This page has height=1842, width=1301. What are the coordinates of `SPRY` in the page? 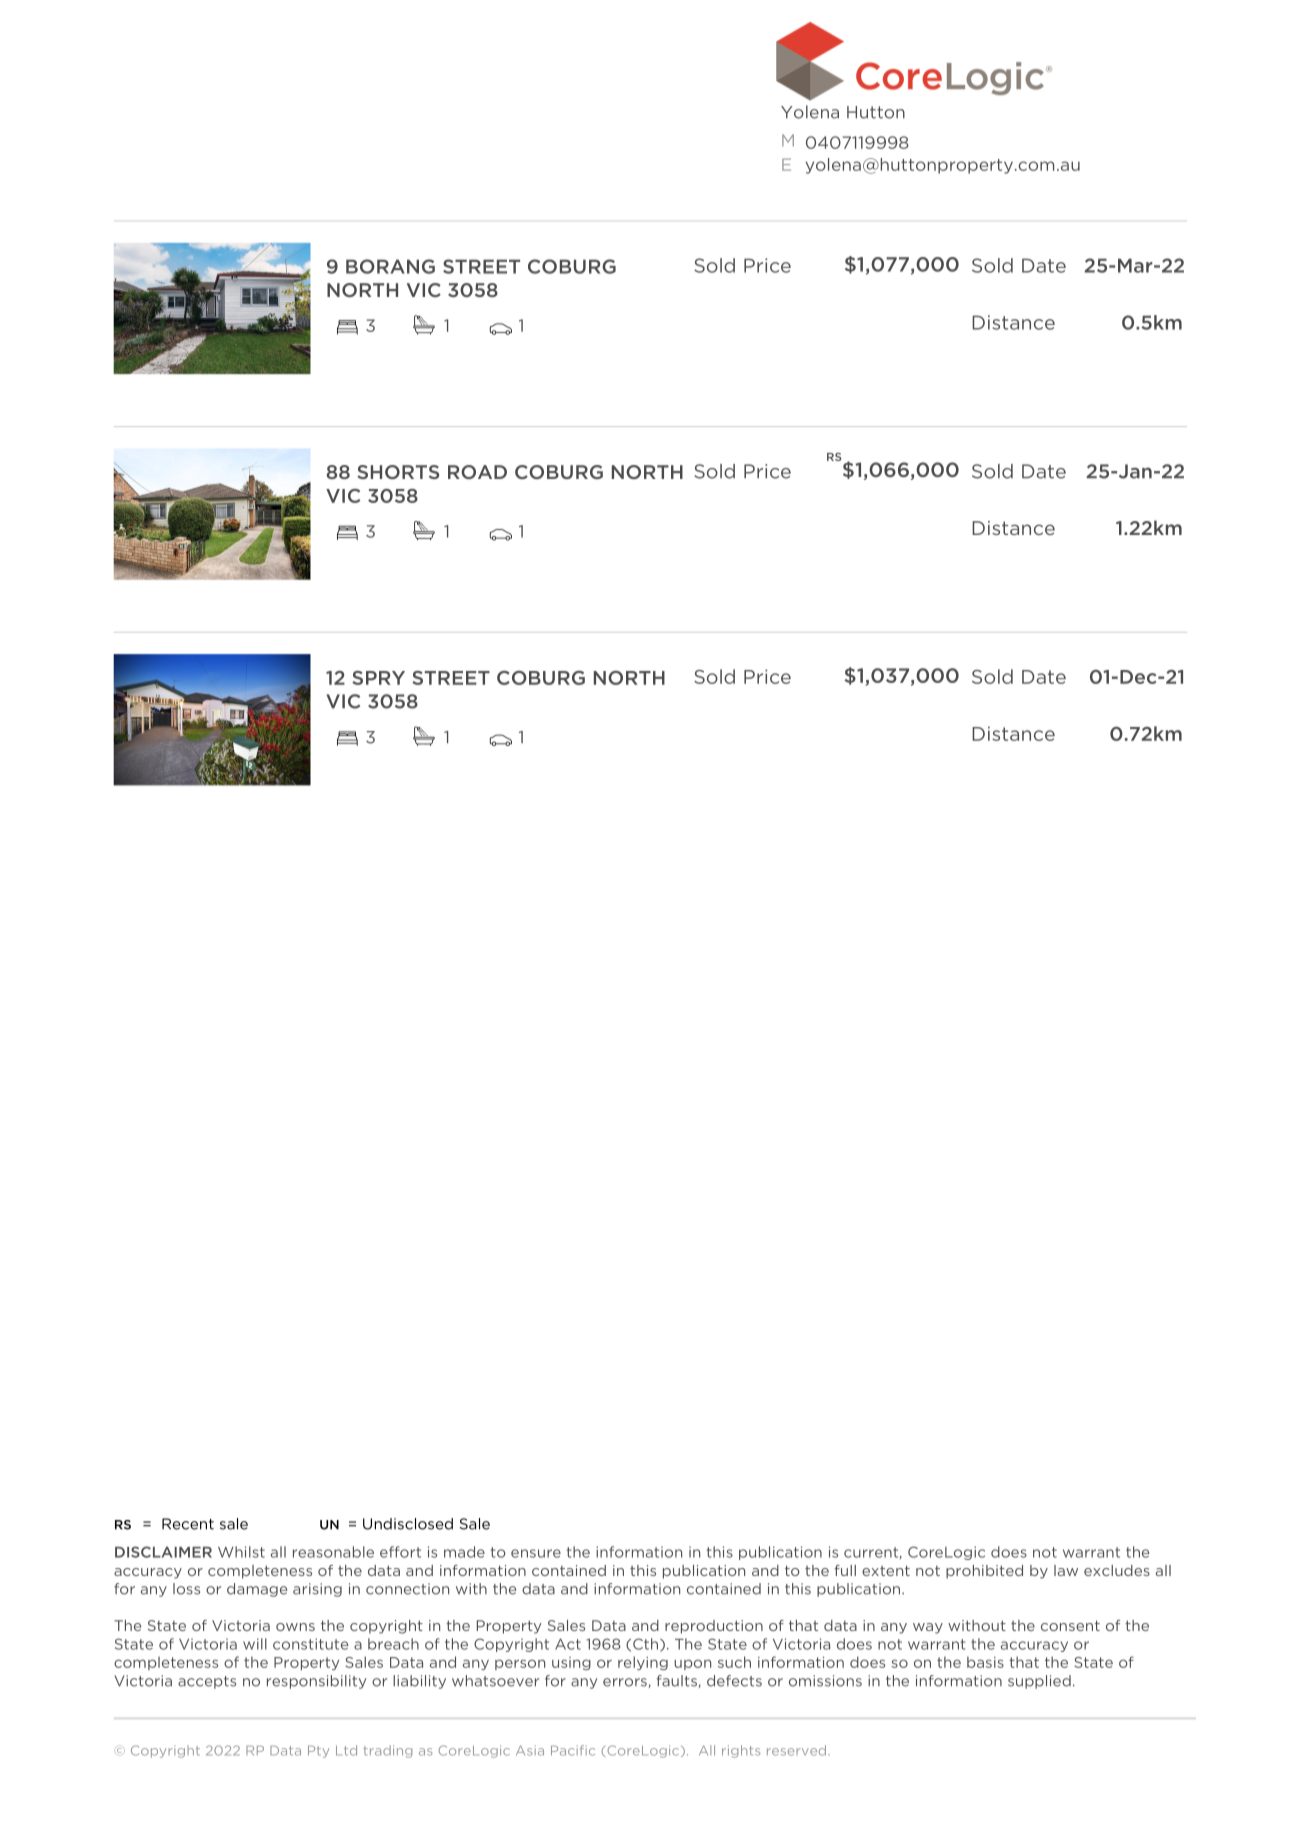 It's located at (378, 678).
